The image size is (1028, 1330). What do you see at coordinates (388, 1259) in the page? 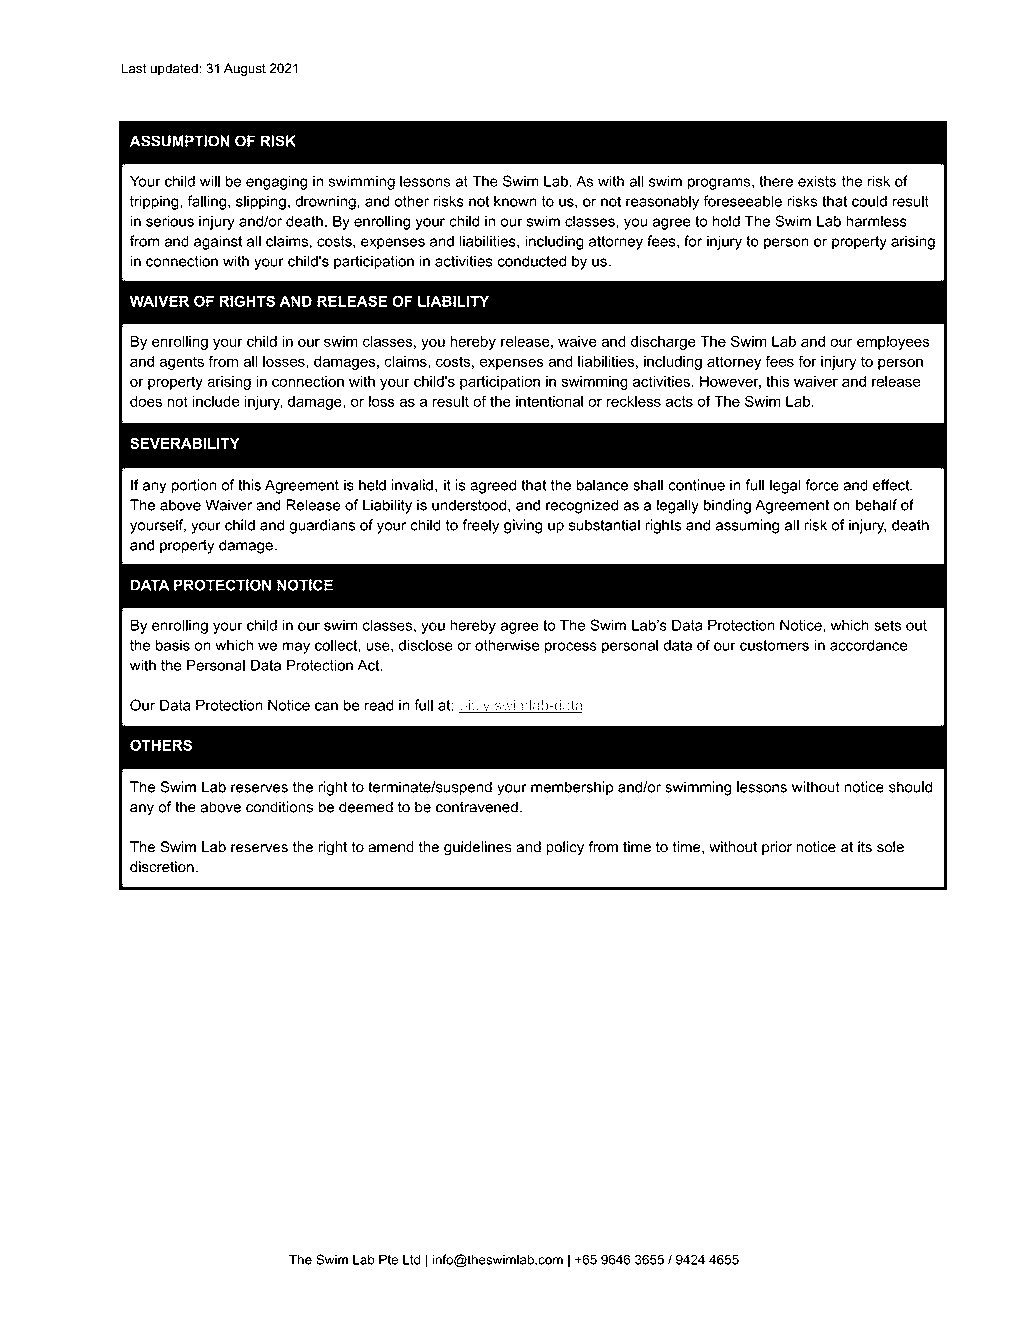
I see `Pte` at bounding box center [388, 1259].
